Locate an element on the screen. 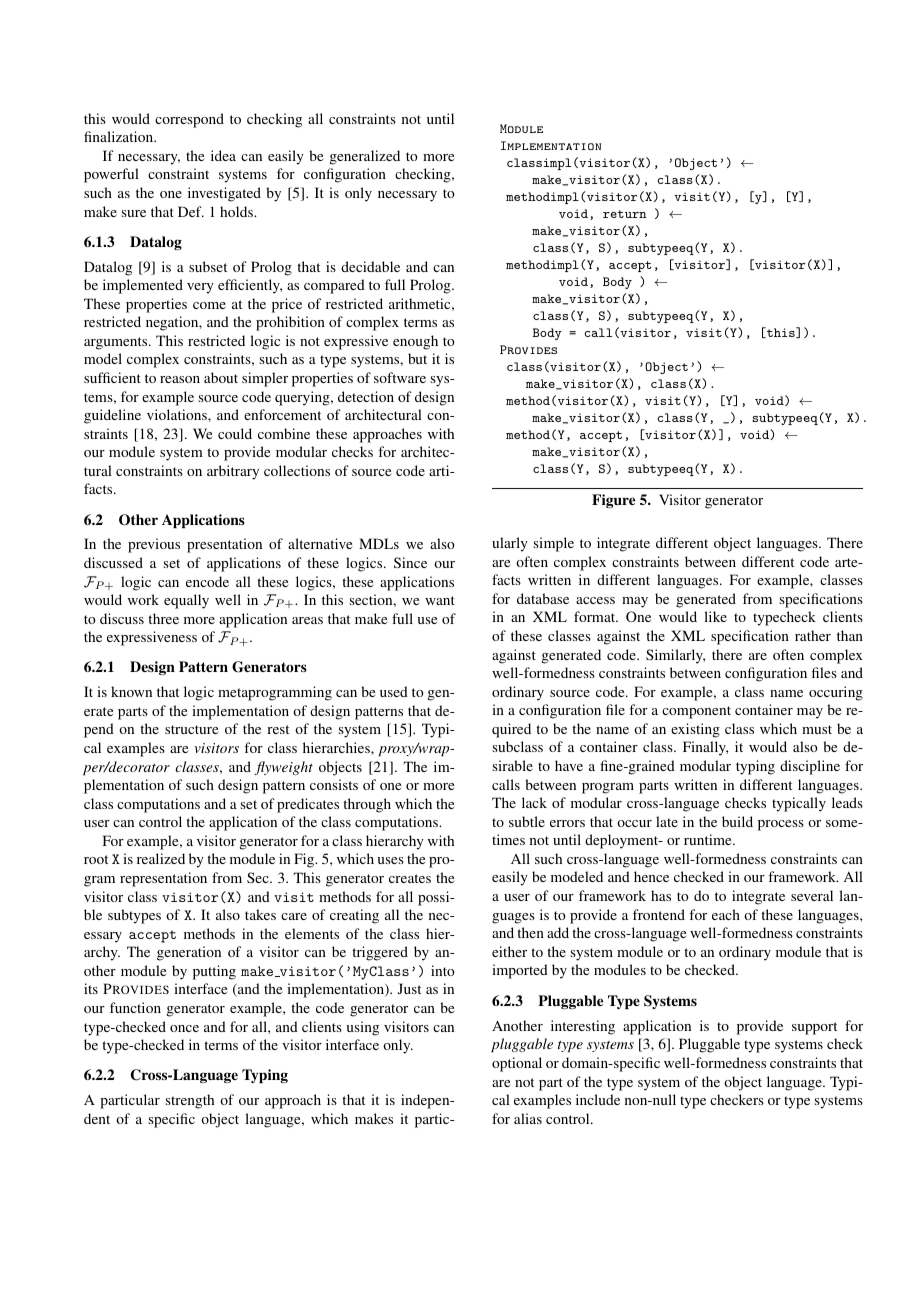 The image size is (924, 1308). realized is located at coordinates (161, 858).
